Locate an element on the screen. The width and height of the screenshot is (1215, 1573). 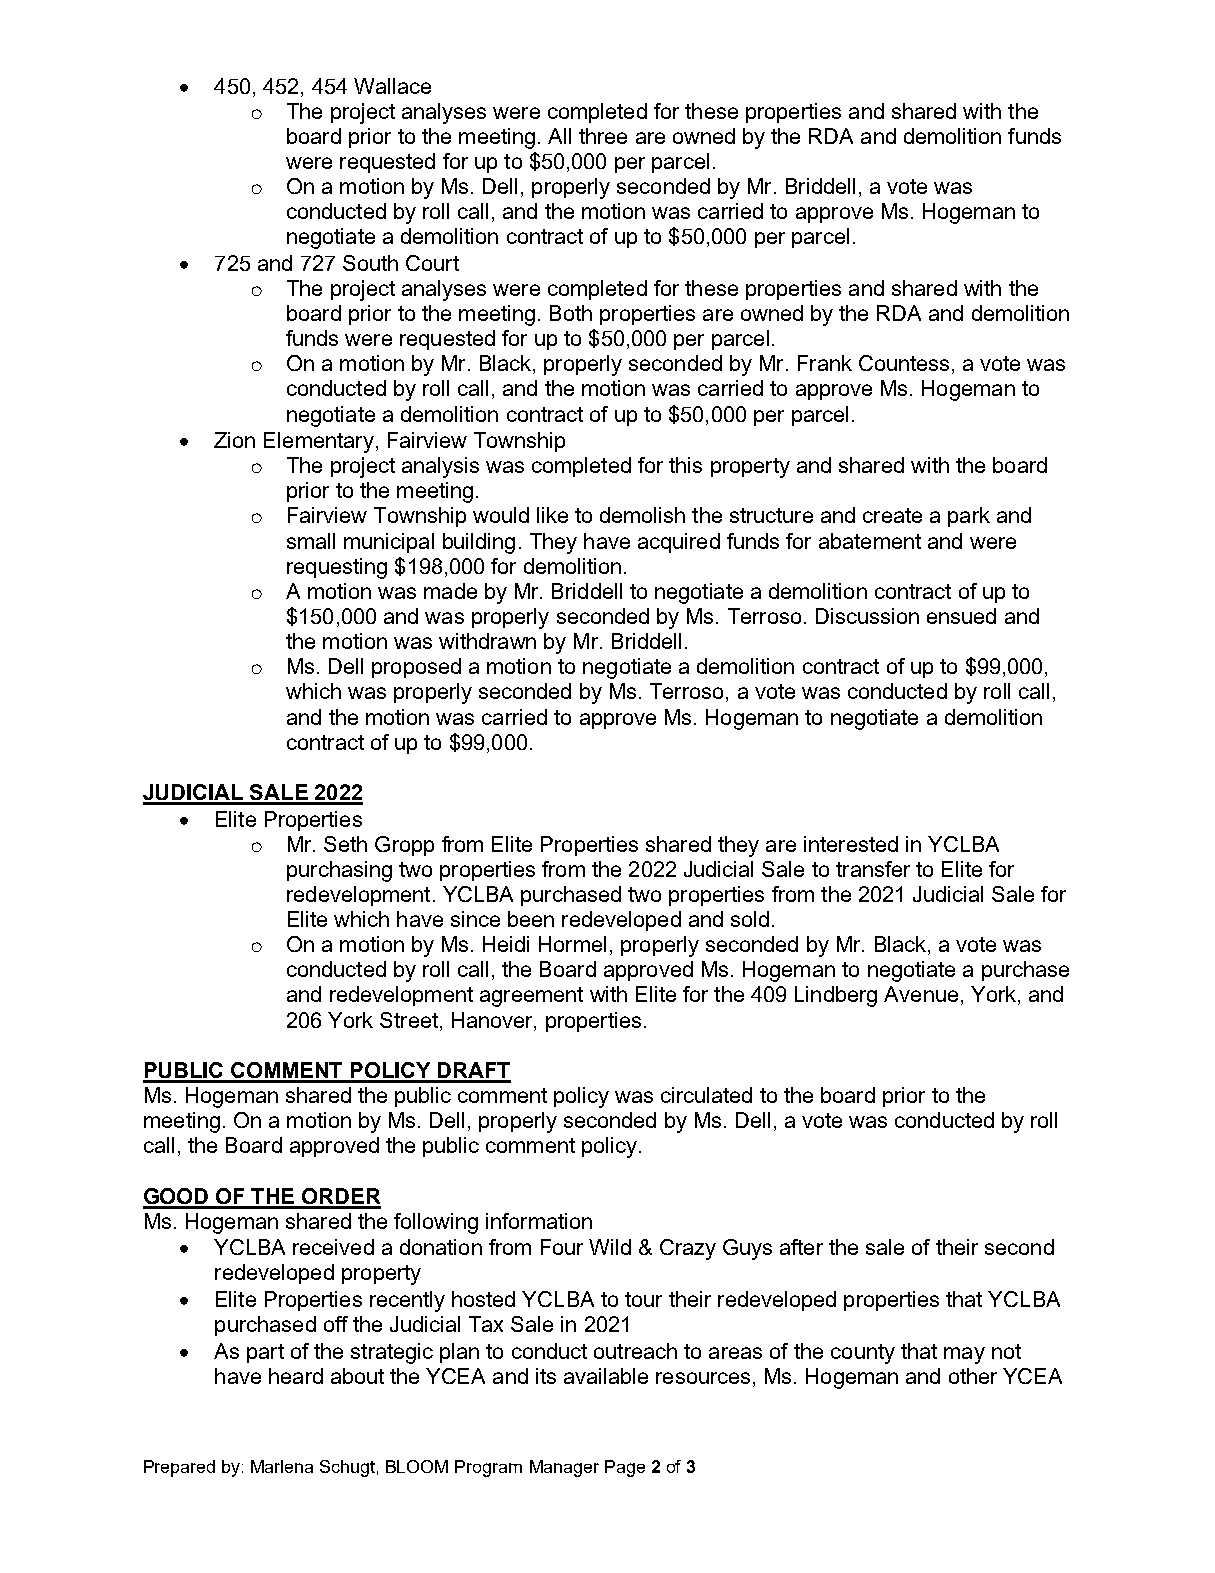
Wallace is located at coordinates (392, 86).
